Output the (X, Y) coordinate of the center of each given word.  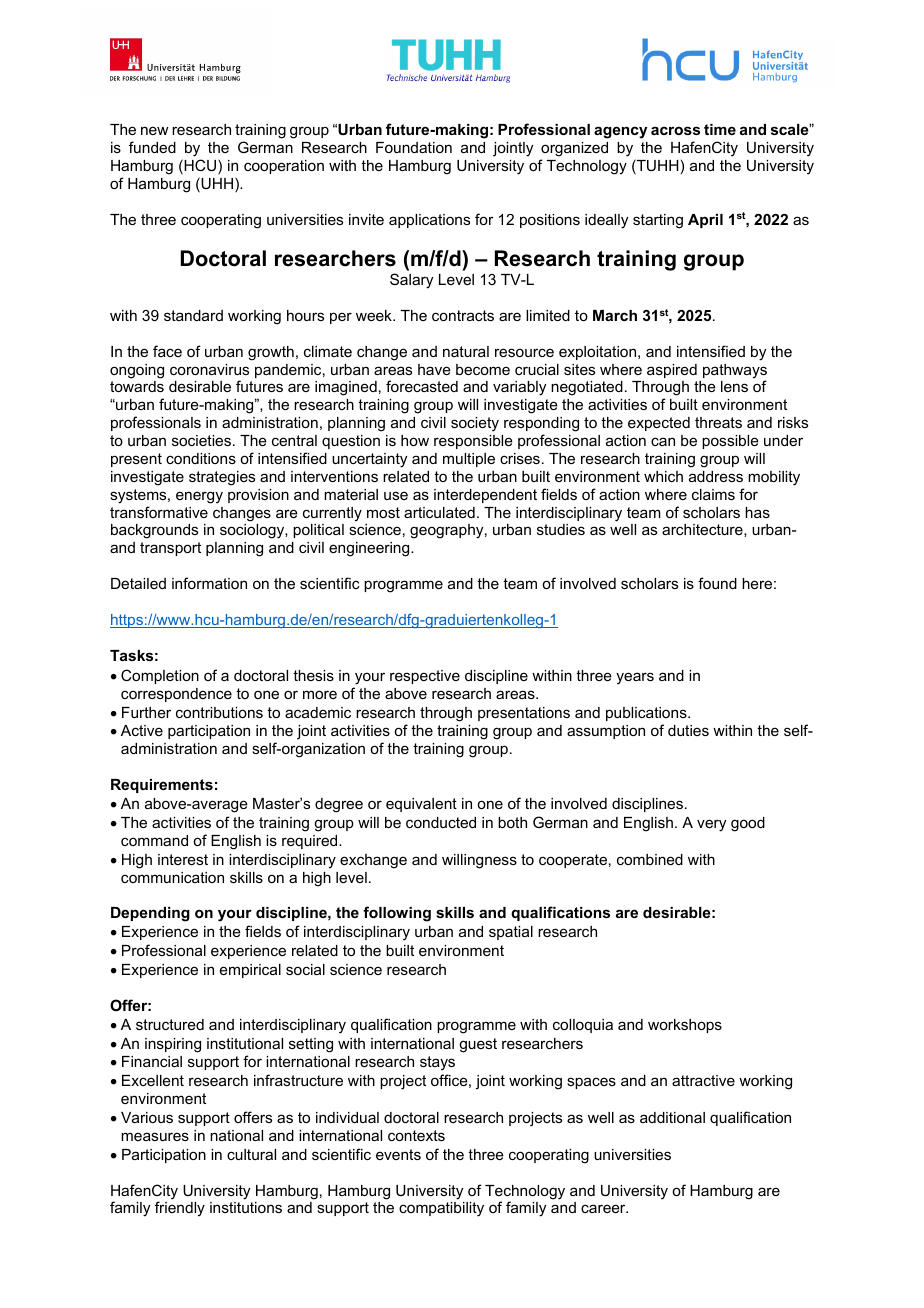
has (757, 512)
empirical (250, 971)
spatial (511, 933)
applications (429, 221)
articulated (439, 512)
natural (466, 351)
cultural (251, 1154)
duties (688, 730)
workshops (685, 1026)
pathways (735, 372)
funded (152, 147)
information (209, 583)
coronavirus (209, 369)
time (720, 129)
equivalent (421, 805)
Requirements (162, 786)
